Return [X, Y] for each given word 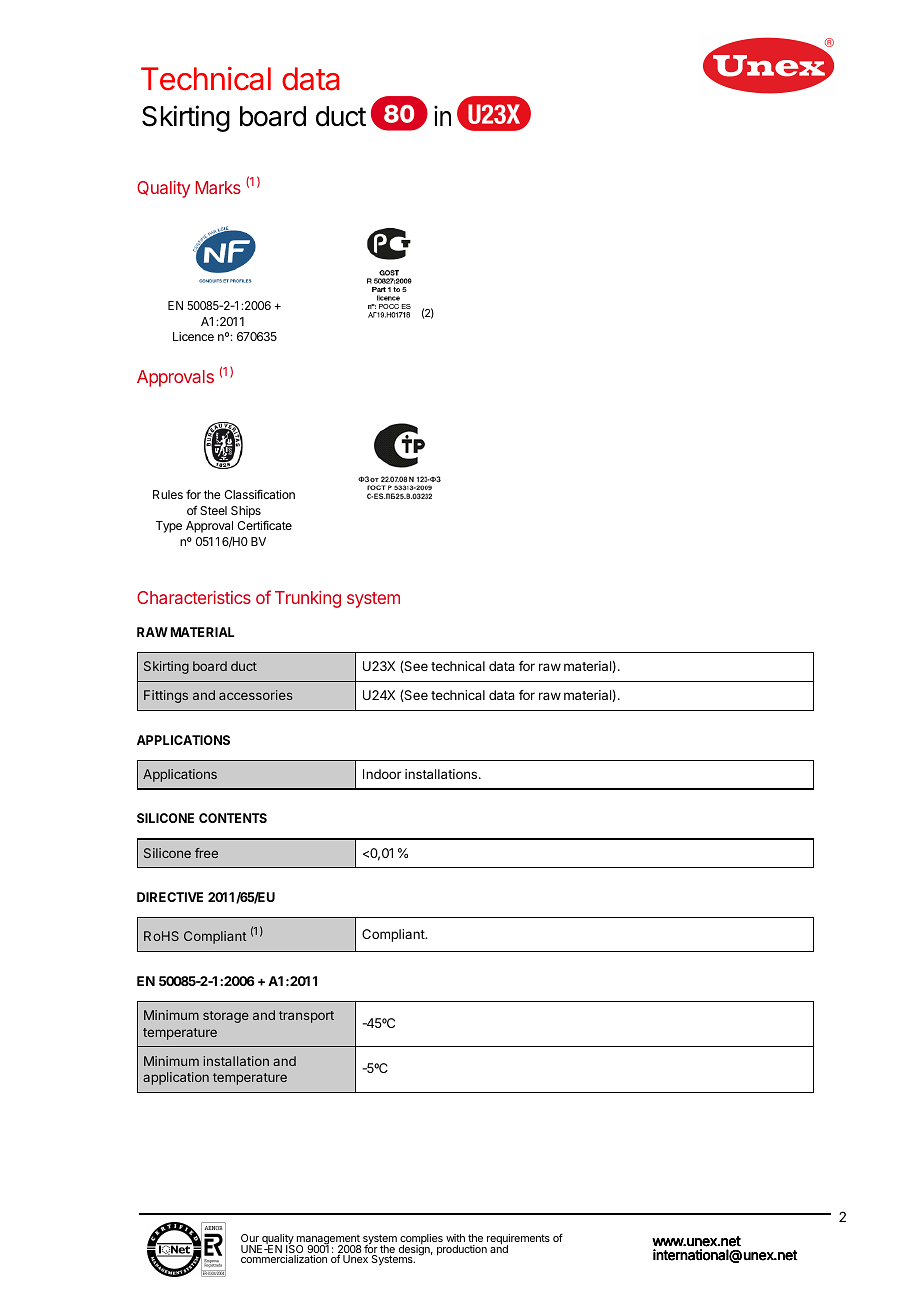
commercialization [284, 1259]
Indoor [382, 774]
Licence [193, 336]
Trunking [308, 599]
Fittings [166, 696]
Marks [218, 187]
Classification [259, 494]
